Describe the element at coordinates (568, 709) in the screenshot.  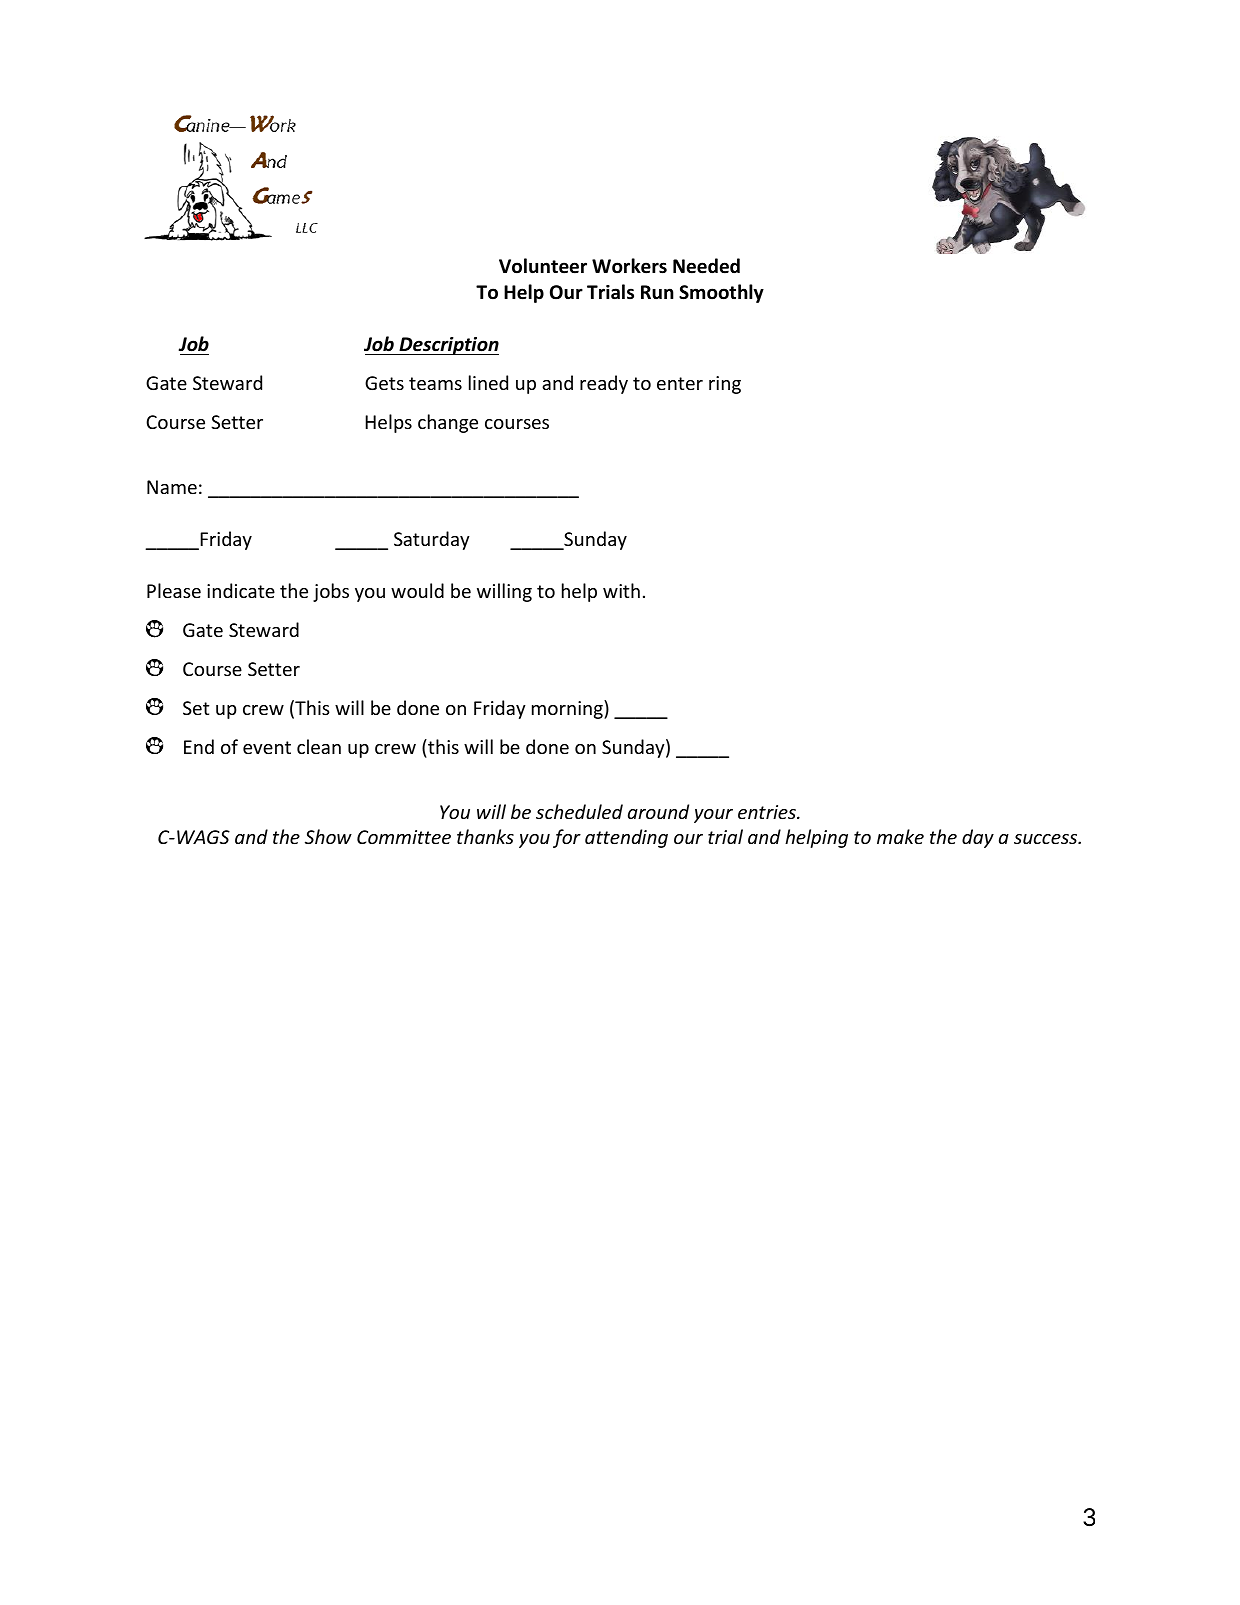
I see `morning` at that location.
